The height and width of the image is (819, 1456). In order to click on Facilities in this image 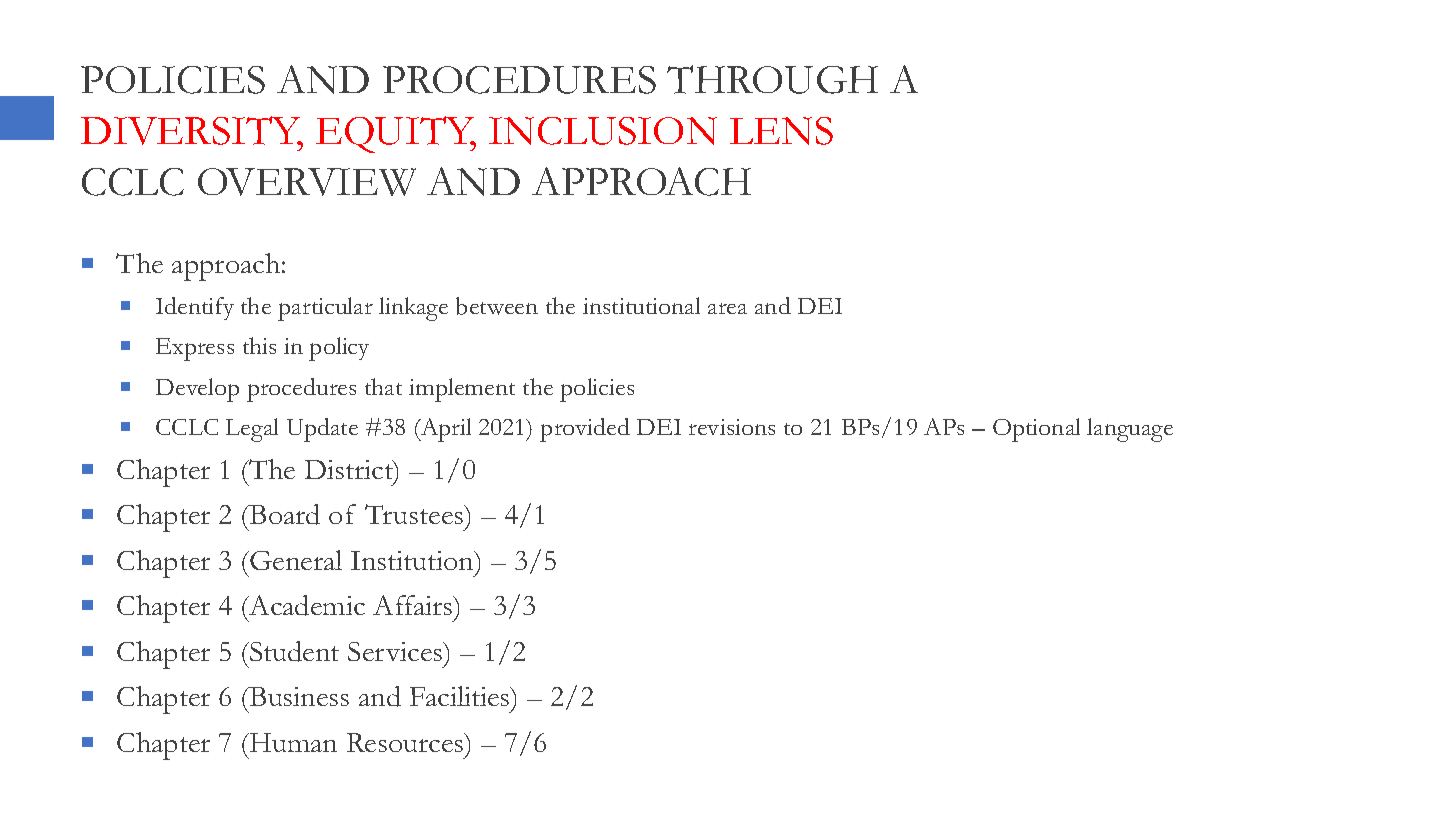, I will do `click(461, 696)`.
